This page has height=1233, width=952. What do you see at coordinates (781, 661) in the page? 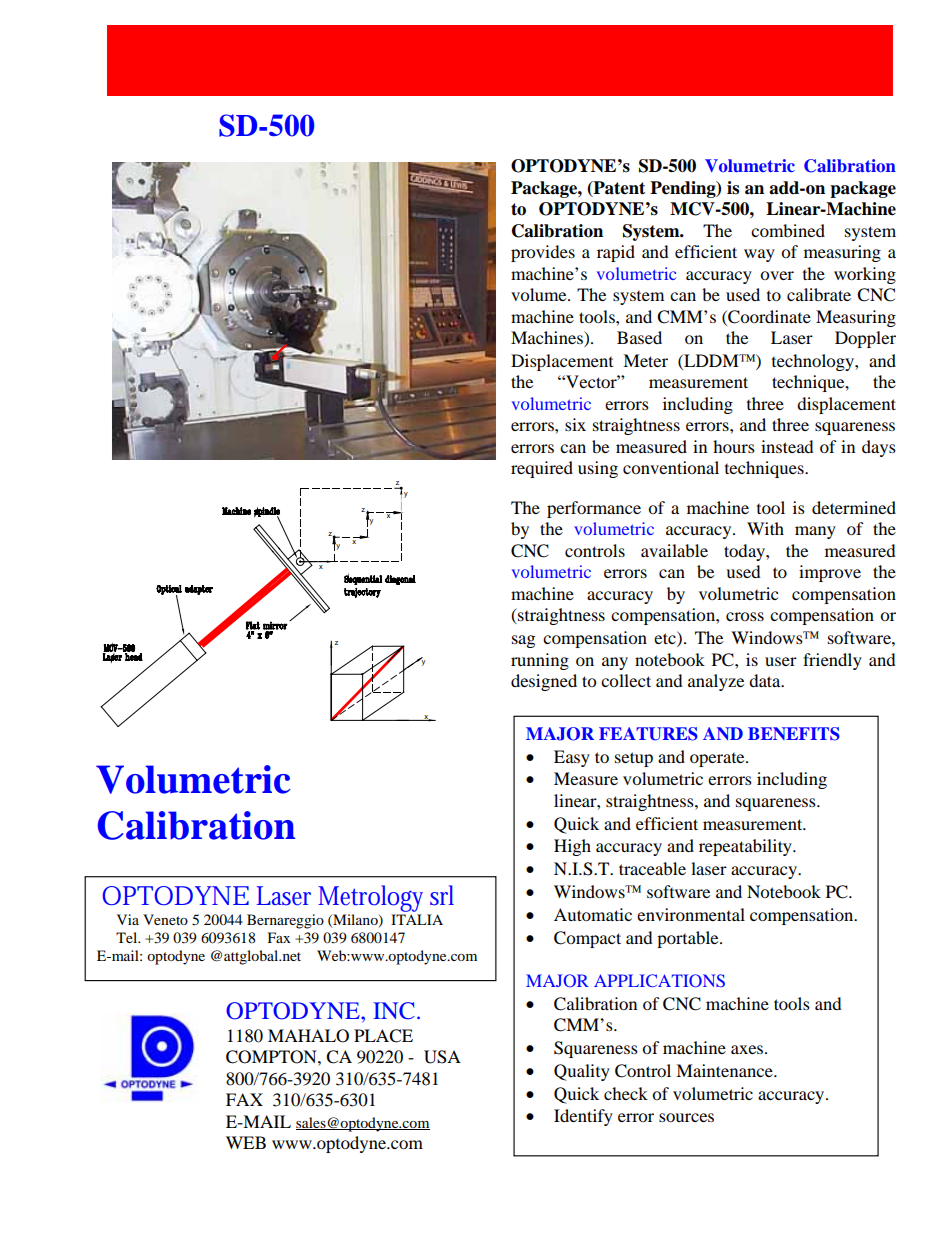
I see `user` at bounding box center [781, 661].
